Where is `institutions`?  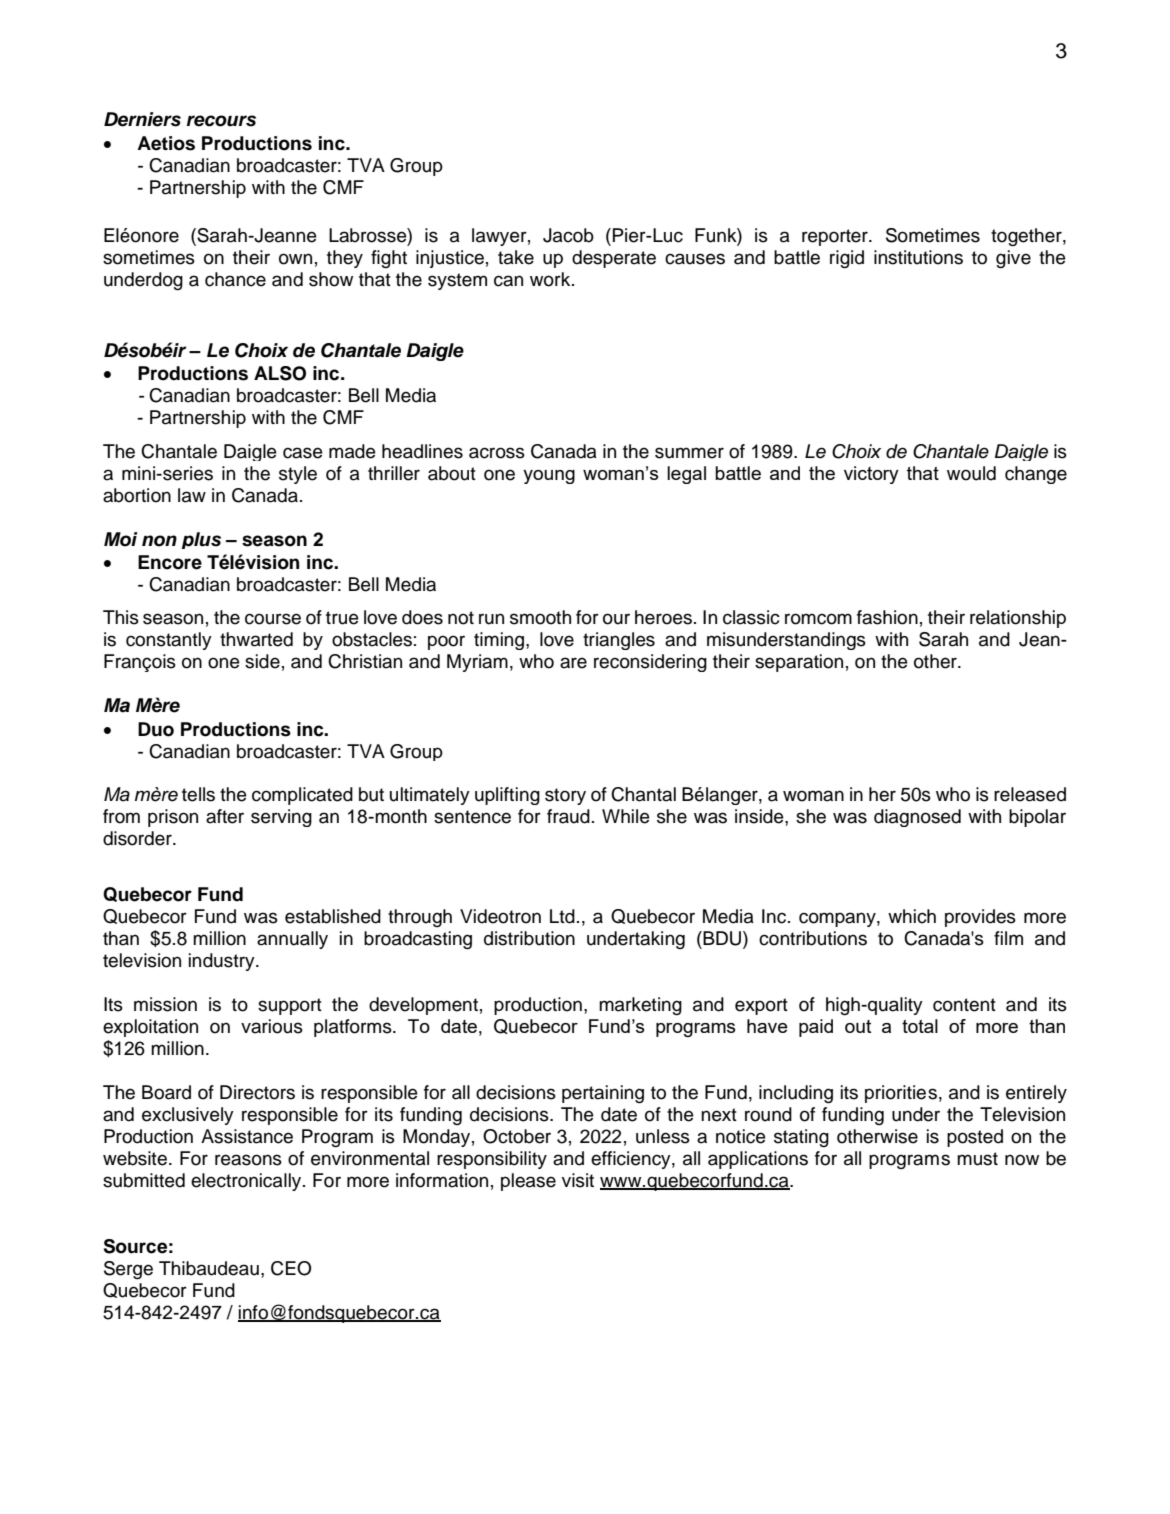 institutions is located at coordinates (918, 257).
